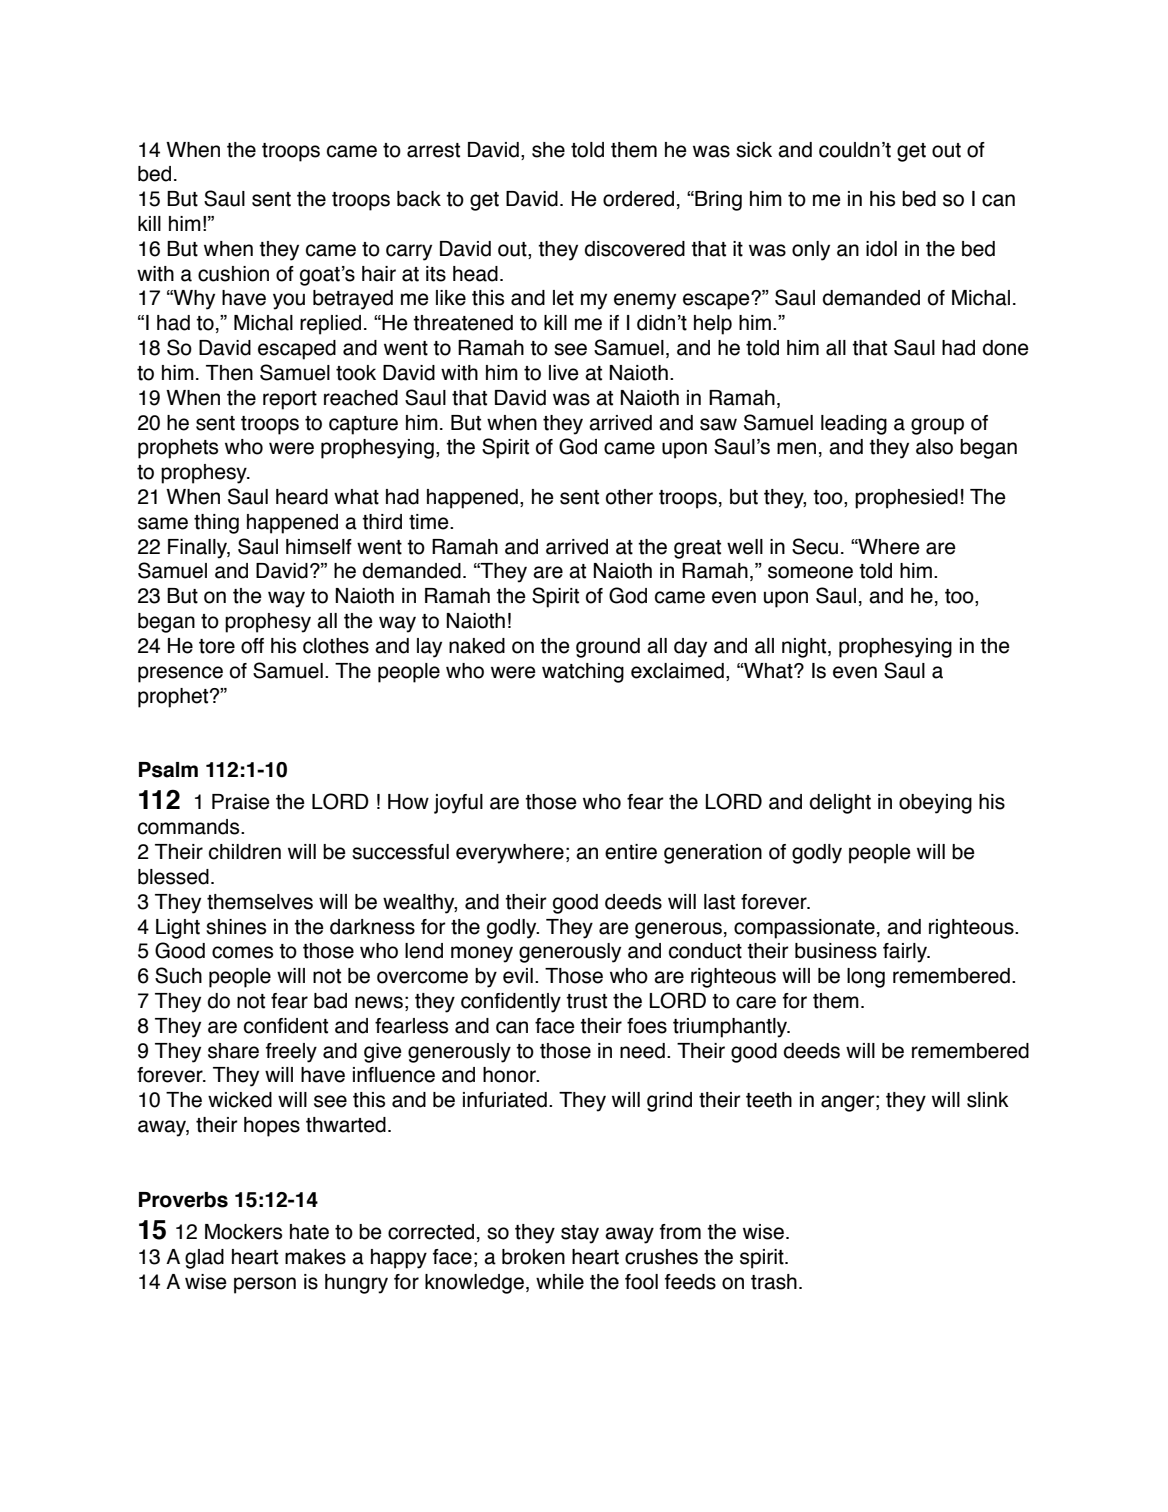  What do you see at coordinates (180, 674) in the screenshot?
I see `presence` at bounding box center [180, 674].
